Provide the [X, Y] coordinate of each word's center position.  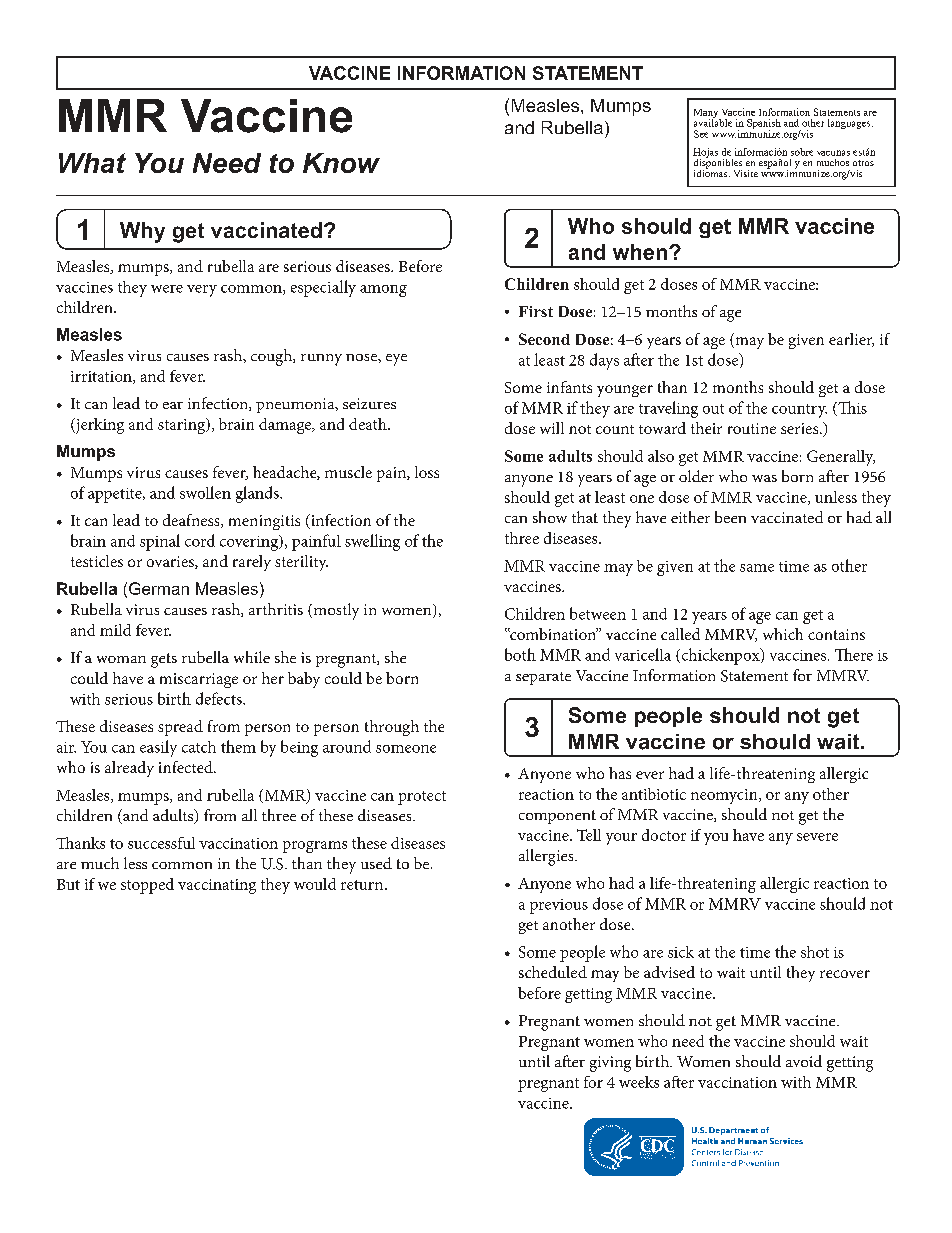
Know [341, 163]
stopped [147, 886]
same [757, 568]
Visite [746, 173]
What [92, 163]
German [159, 588]
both [520, 654]
